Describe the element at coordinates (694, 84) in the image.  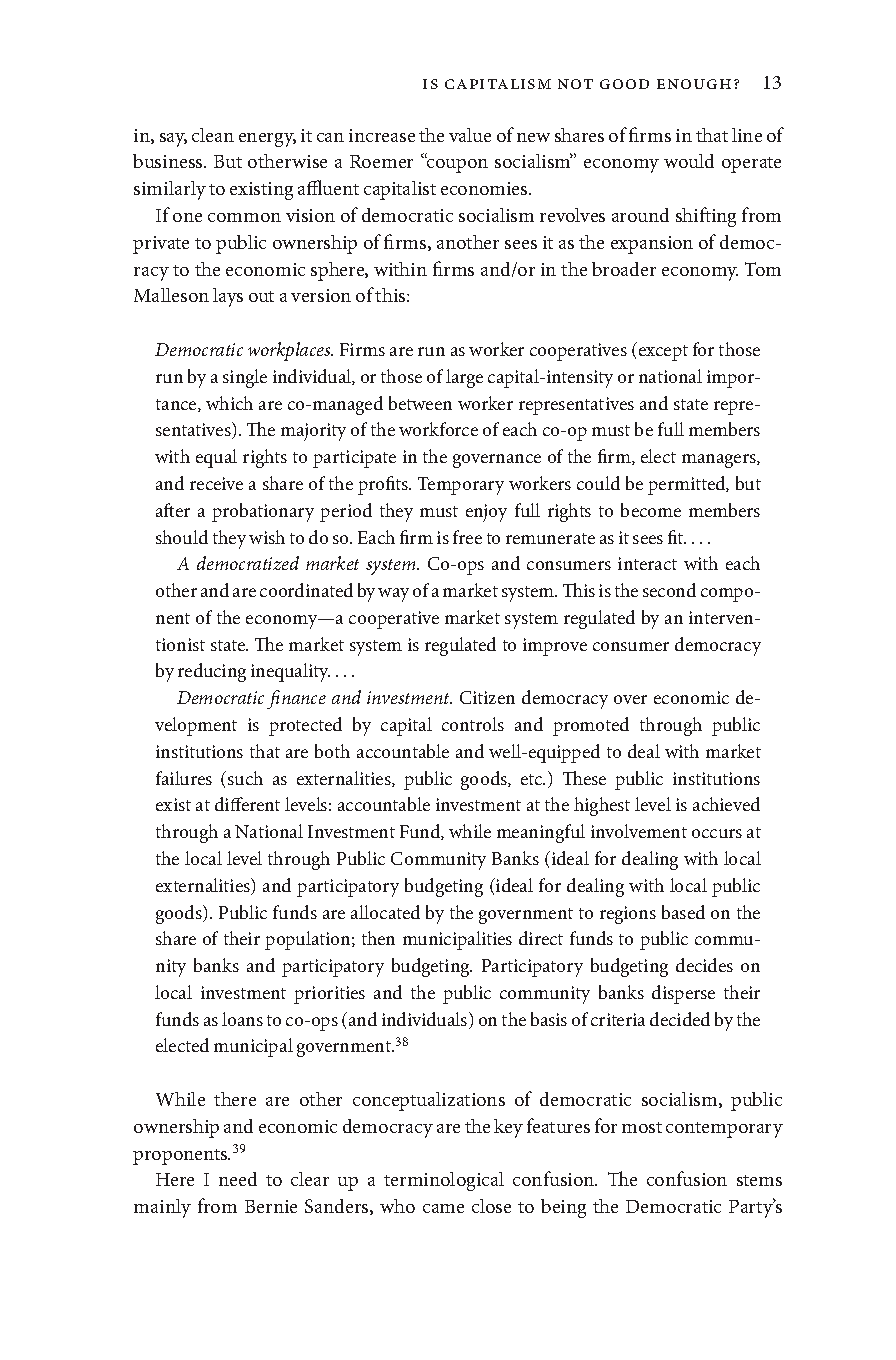
I see `Enough` at that location.
